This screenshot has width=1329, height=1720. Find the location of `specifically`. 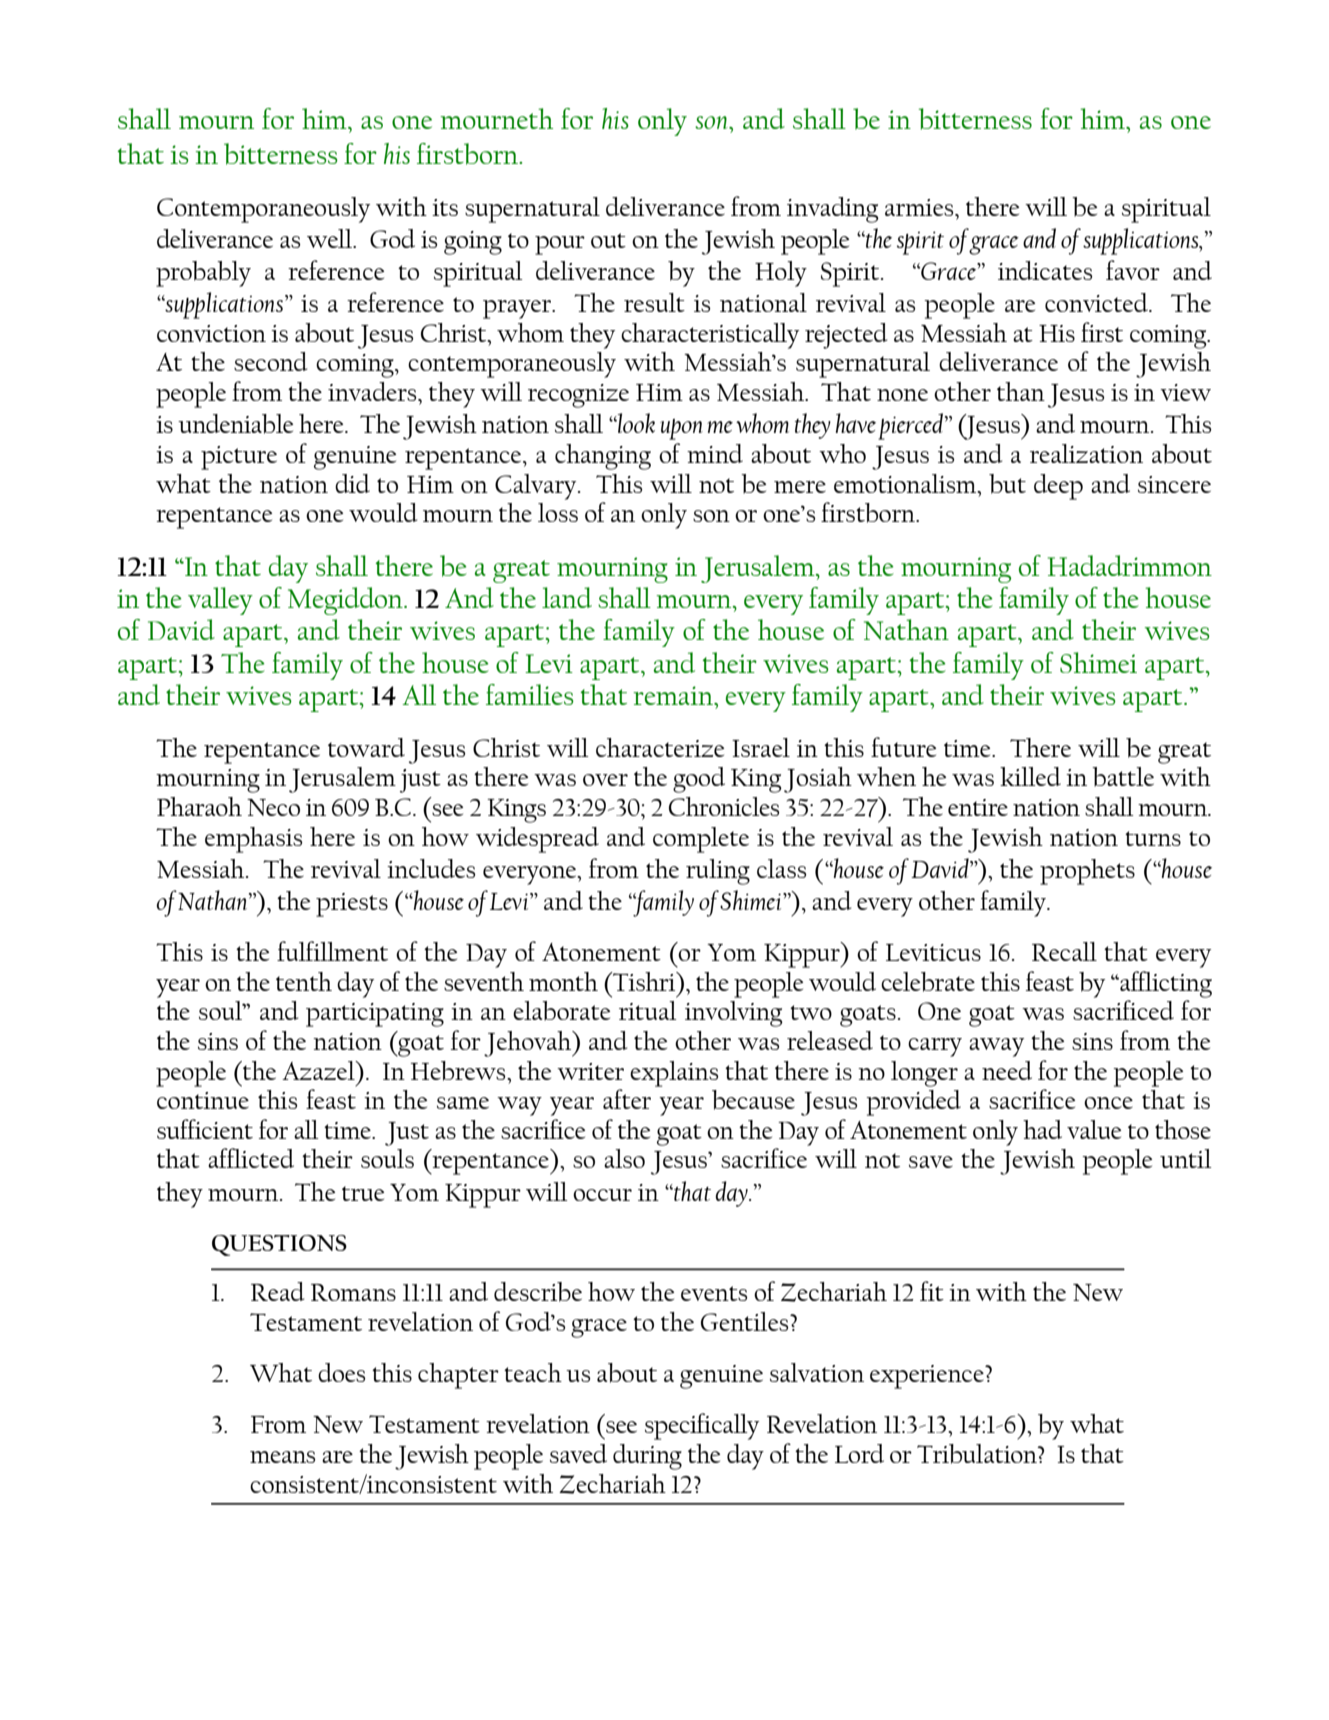

specifically is located at coordinates (702, 1426).
